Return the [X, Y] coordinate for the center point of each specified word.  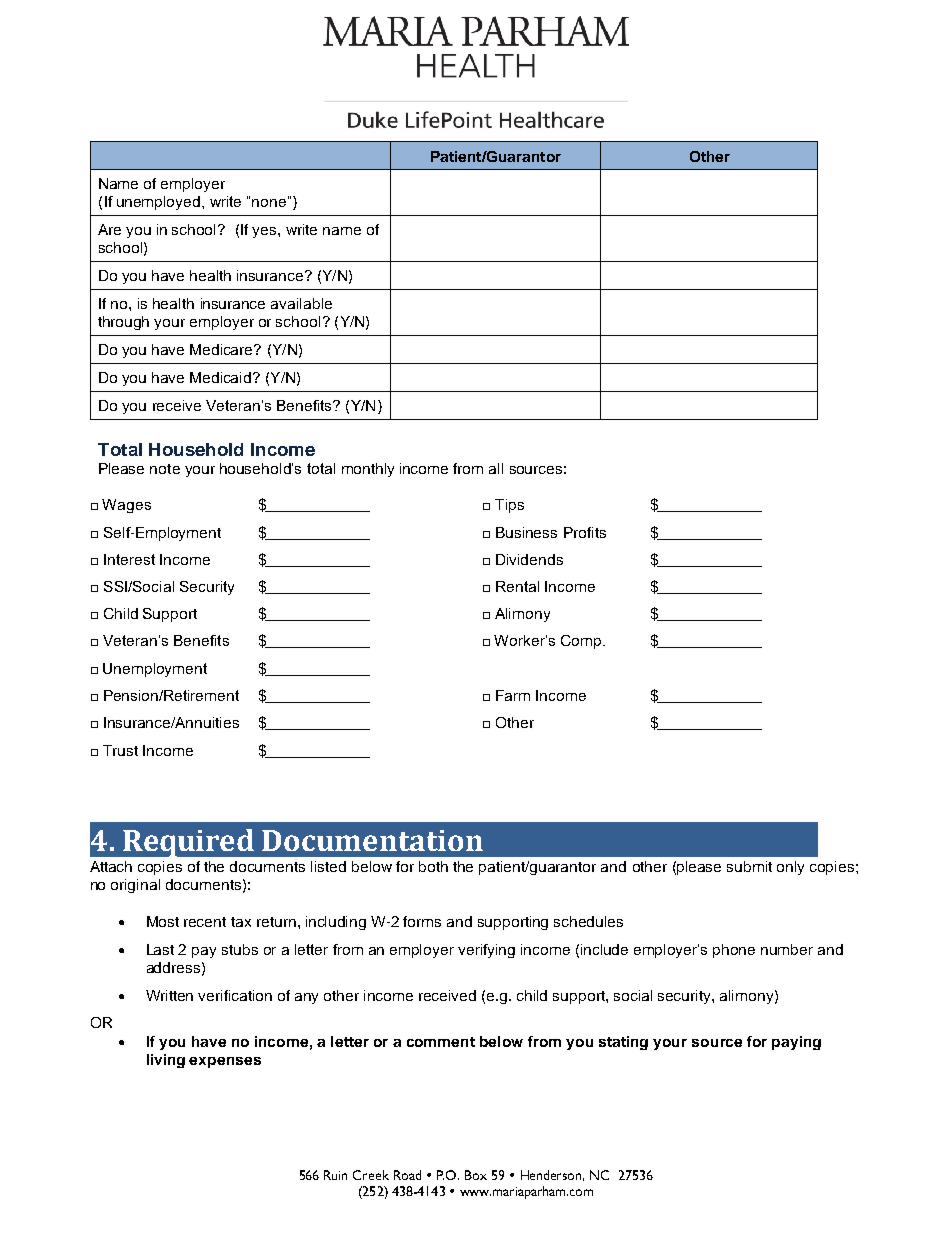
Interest [129, 559]
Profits [585, 532]
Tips [509, 506]
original [135, 886]
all [496, 468]
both [433, 866]
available [301, 303]
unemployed [158, 203]
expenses [225, 1062]
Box [476, 1175]
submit [749, 866]
